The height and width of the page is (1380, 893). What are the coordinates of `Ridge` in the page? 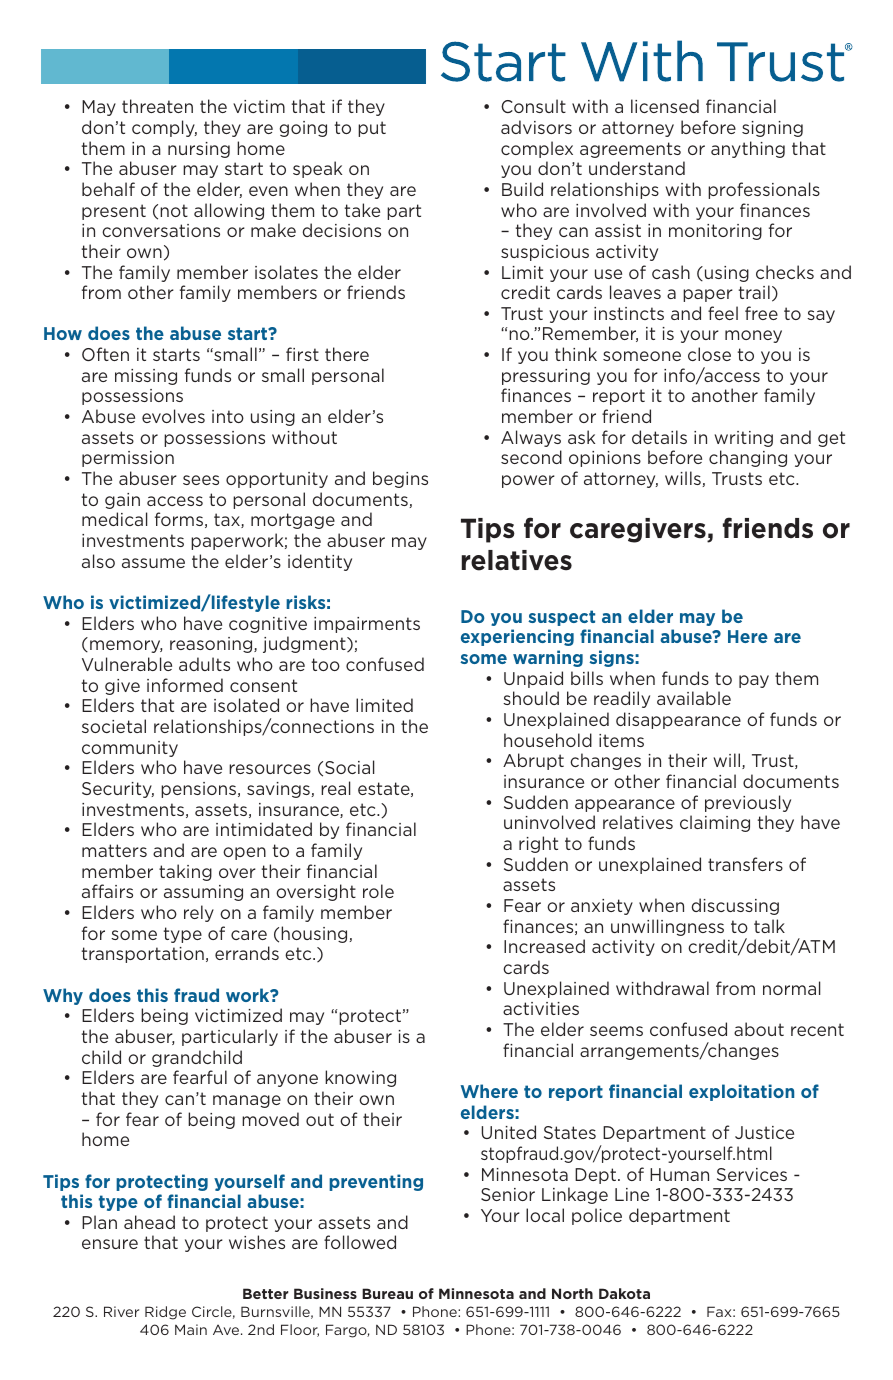 It's located at (165, 1313).
